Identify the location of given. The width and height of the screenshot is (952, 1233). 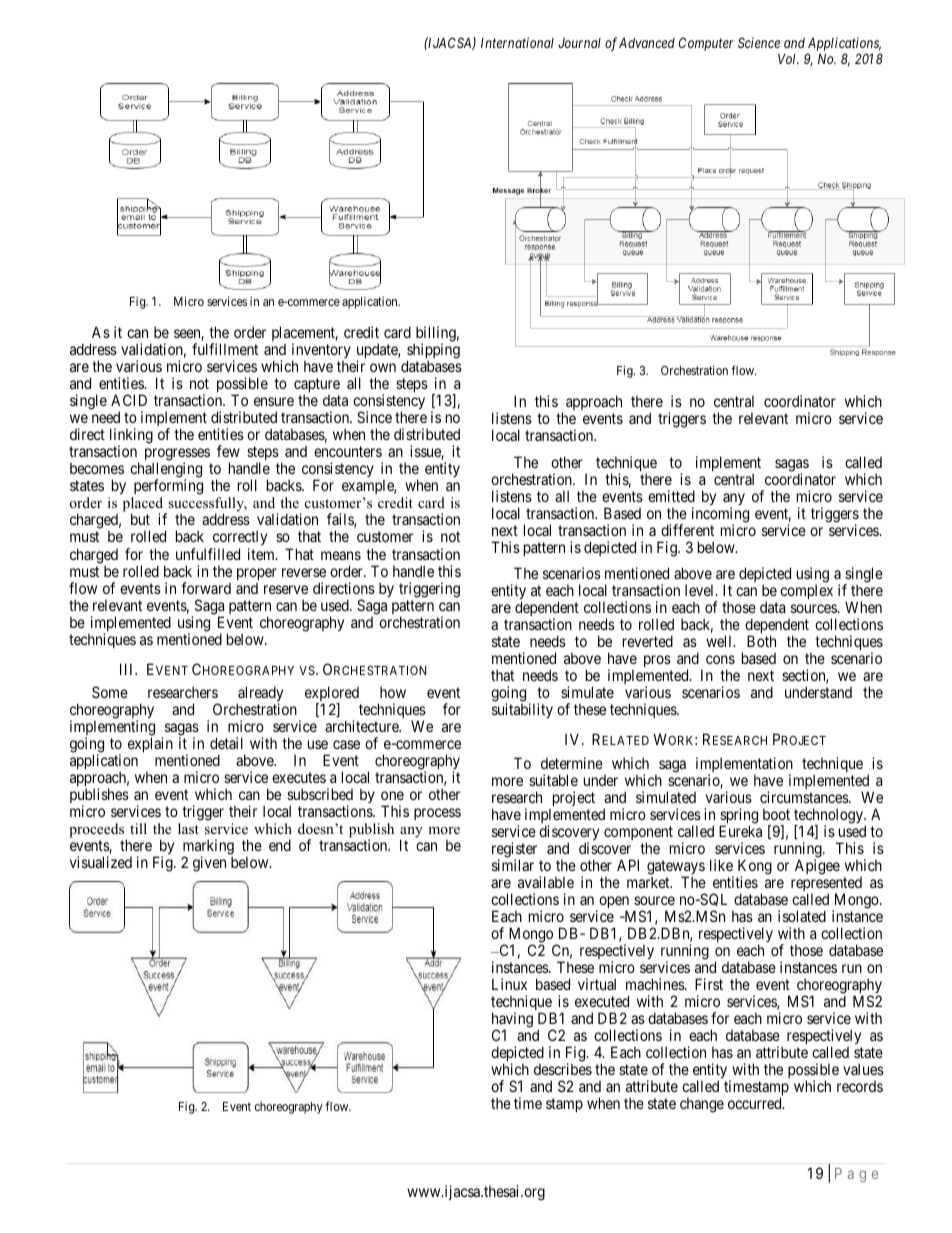
(209, 864).
